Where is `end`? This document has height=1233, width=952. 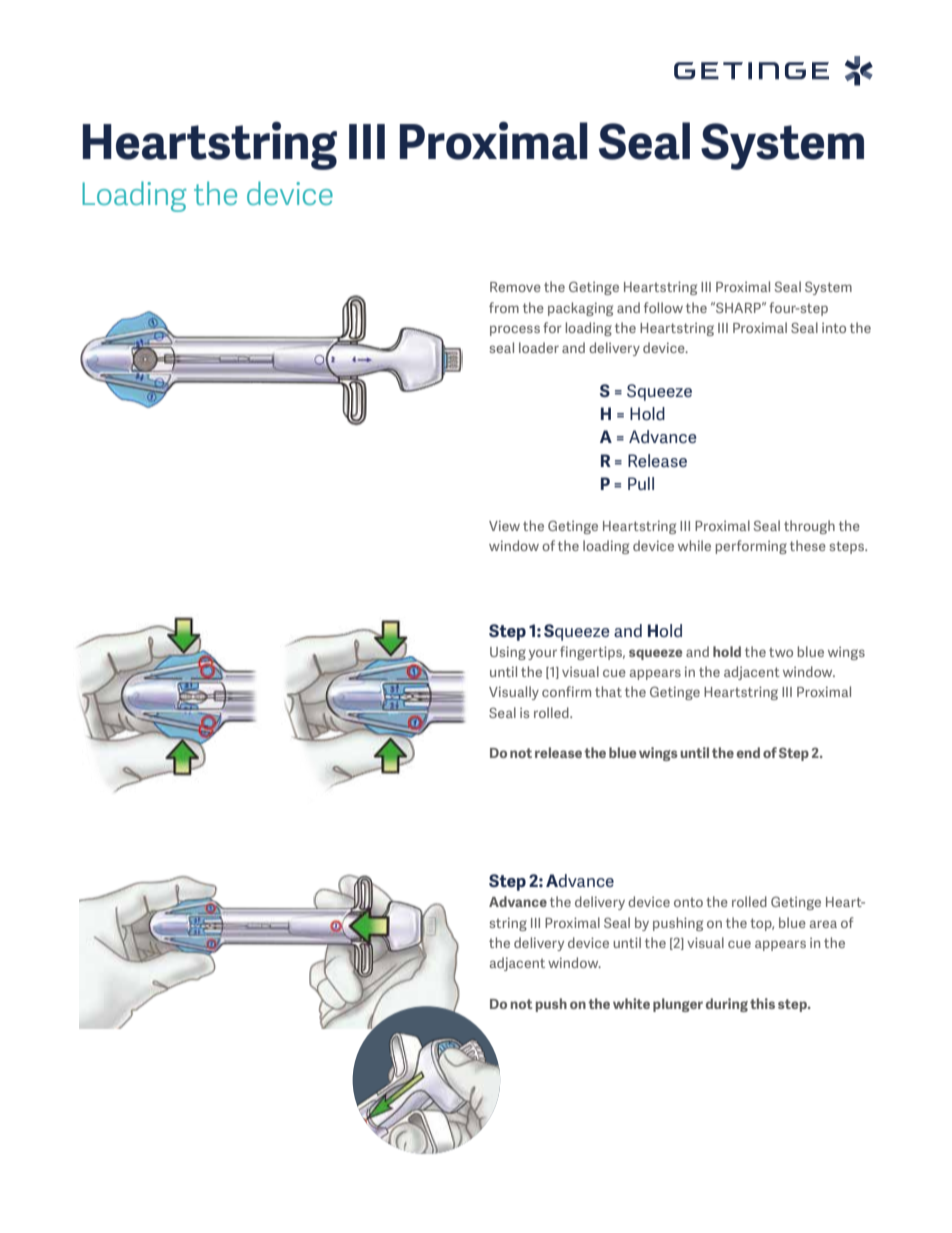
end is located at coordinates (748, 752).
